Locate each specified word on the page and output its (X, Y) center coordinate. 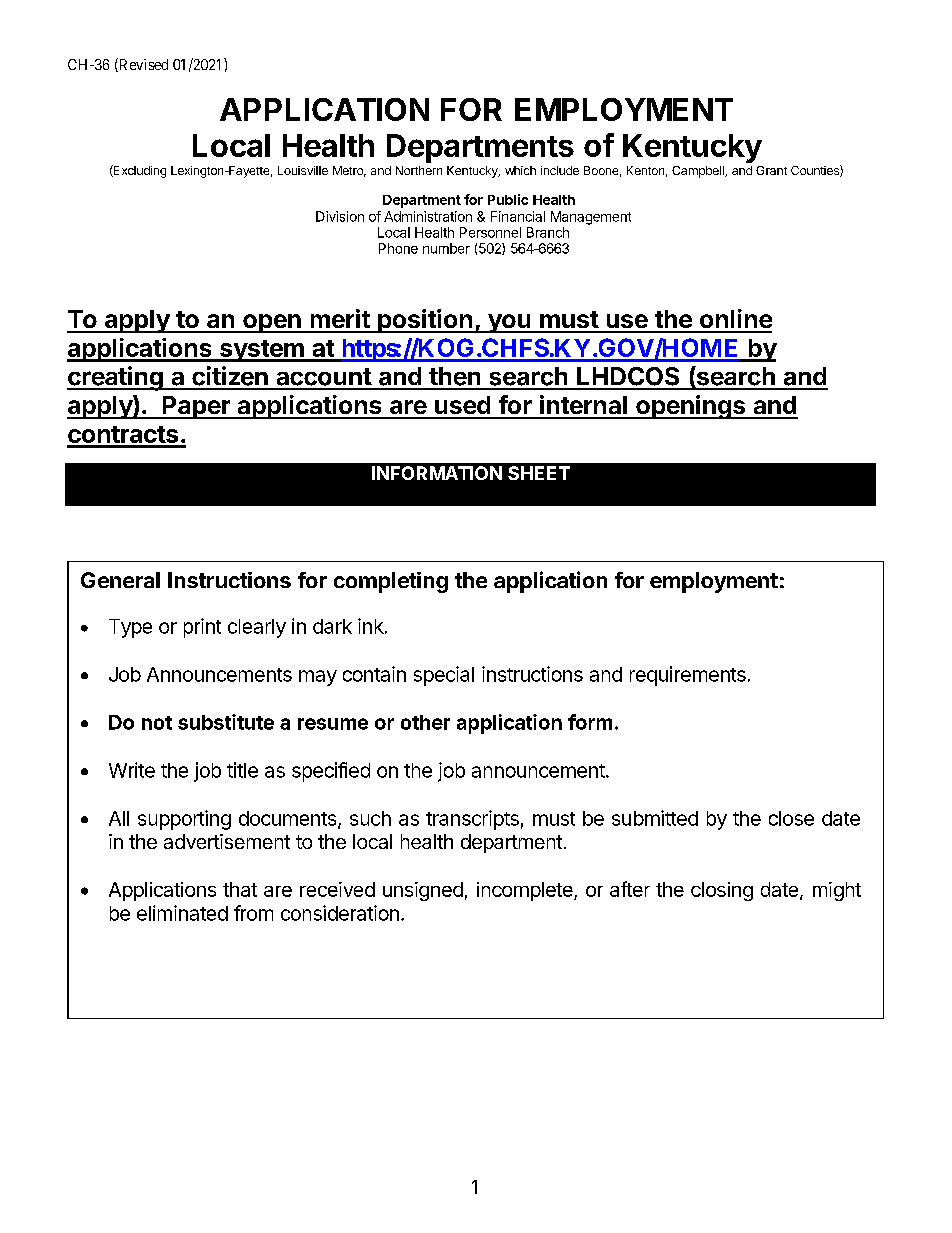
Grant (771, 170)
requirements (688, 676)
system (261, 351)
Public (508, 199)
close (791, 818)
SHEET (539, 473)
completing (391, 582)
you (509, 323)
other (425, 722)
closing (722, 891)
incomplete (526, 891)
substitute (226, 722)
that (240, 889)
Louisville (303, 170)
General (120, 580)
